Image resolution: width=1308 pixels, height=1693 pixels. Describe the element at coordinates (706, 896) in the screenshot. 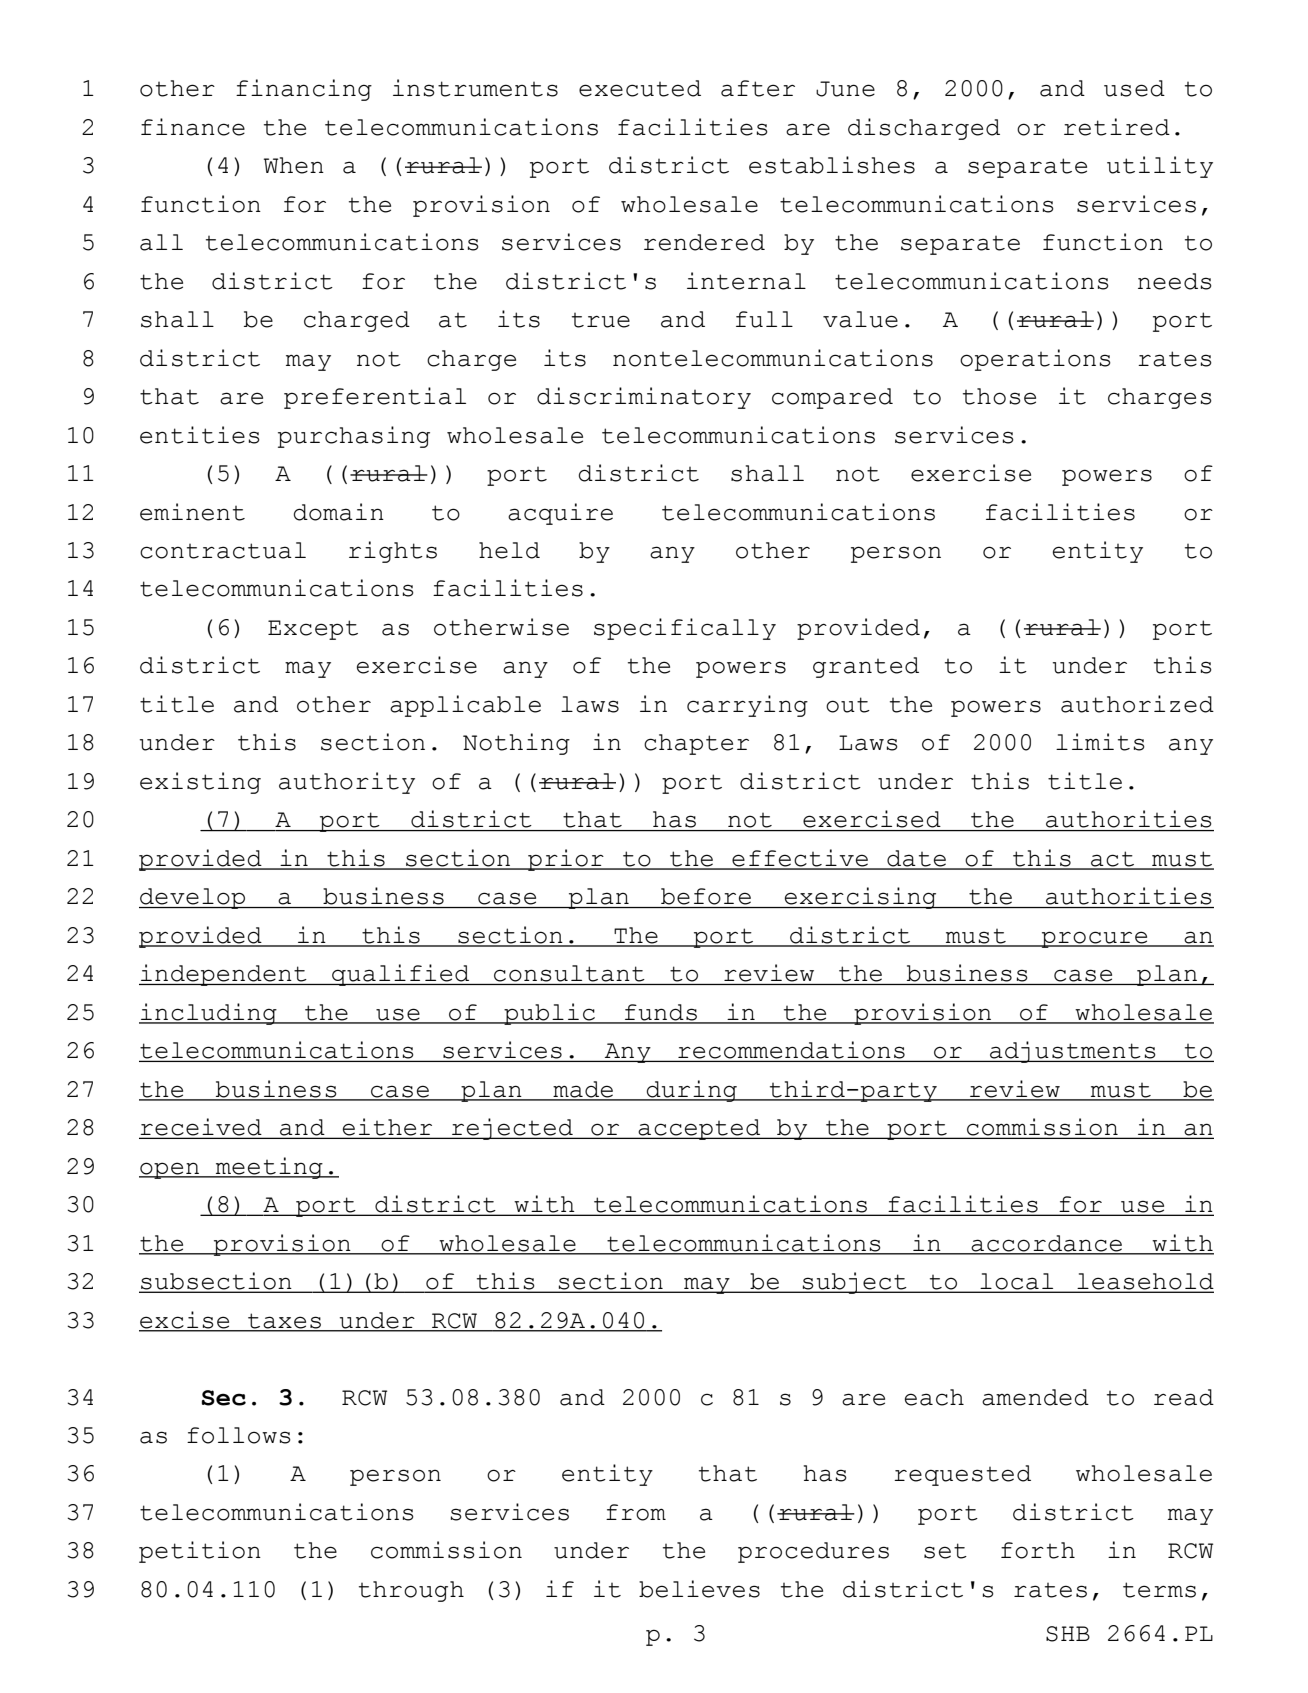

I see `before` at that location.
